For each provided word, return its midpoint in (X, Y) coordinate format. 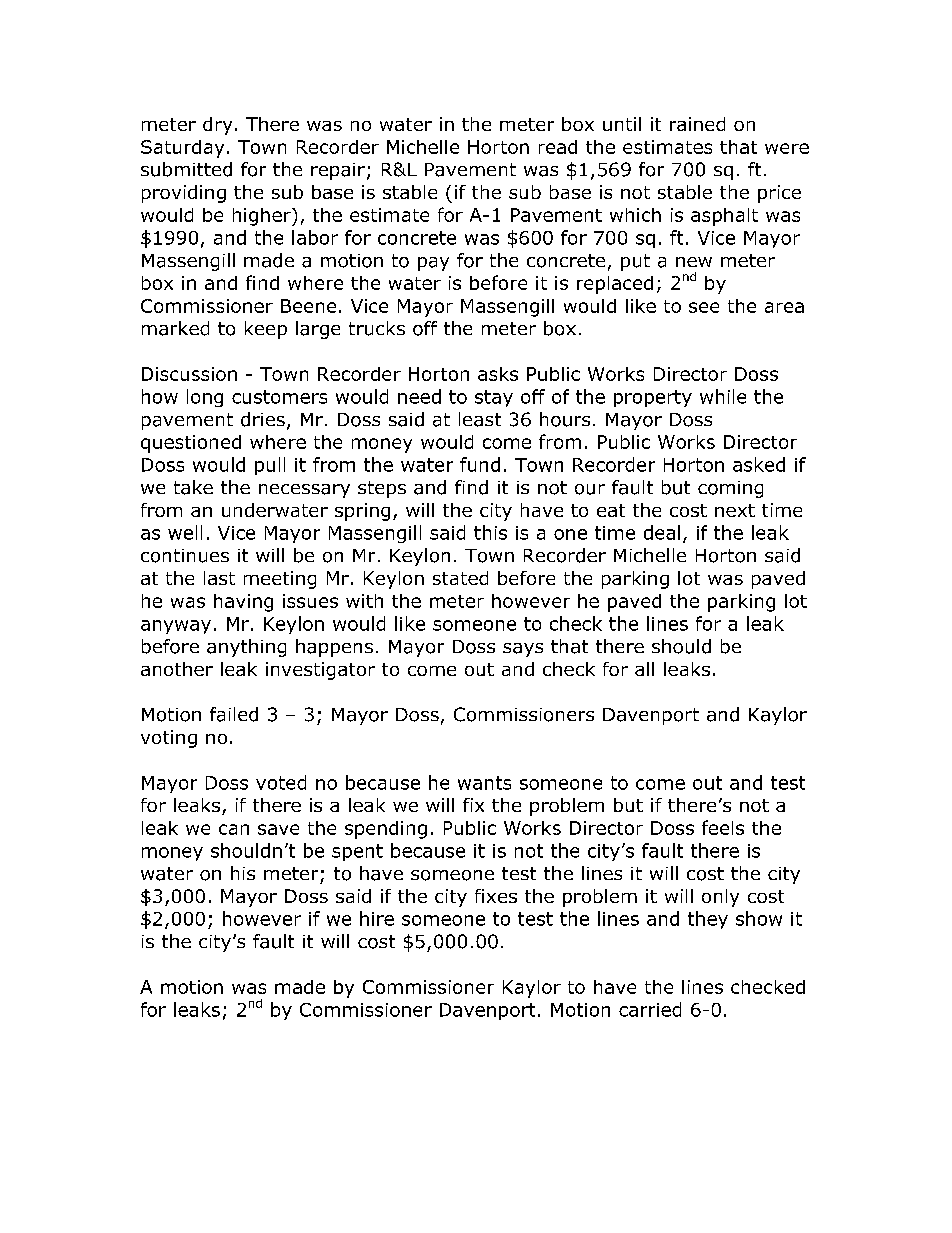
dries (263, 419)
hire (377, 918)
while (723, 396)
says (523, 650)
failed (234, 714)
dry (217, 126)
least (480, 419)
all (644, 669)
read (558, 147)
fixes (496, 896)
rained (697, 124)
